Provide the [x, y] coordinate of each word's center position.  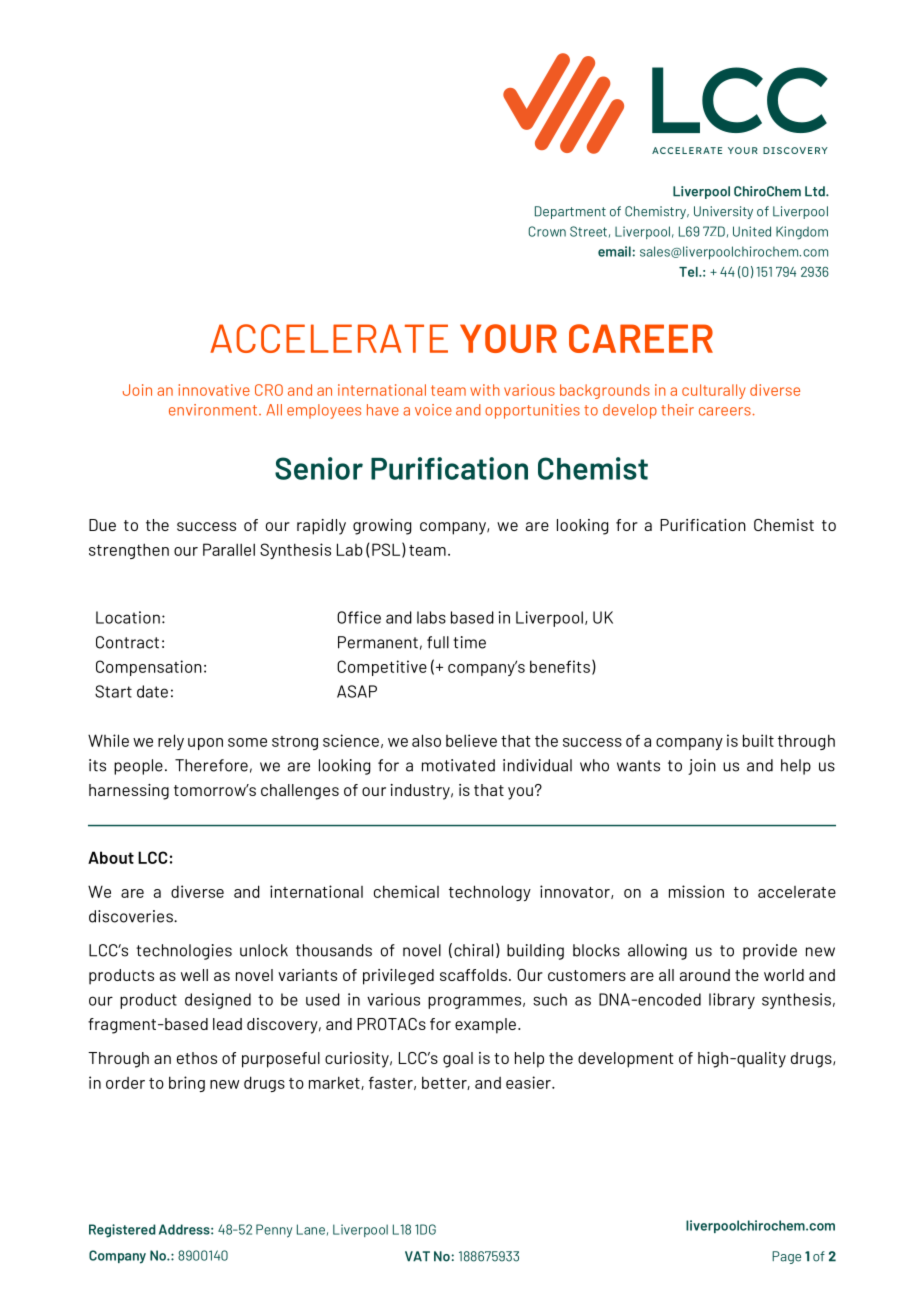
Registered [122, 1231]
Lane [311, 1229]
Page [786, 1257]
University [723, 212]
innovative [214, 390]
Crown [547, 231]
